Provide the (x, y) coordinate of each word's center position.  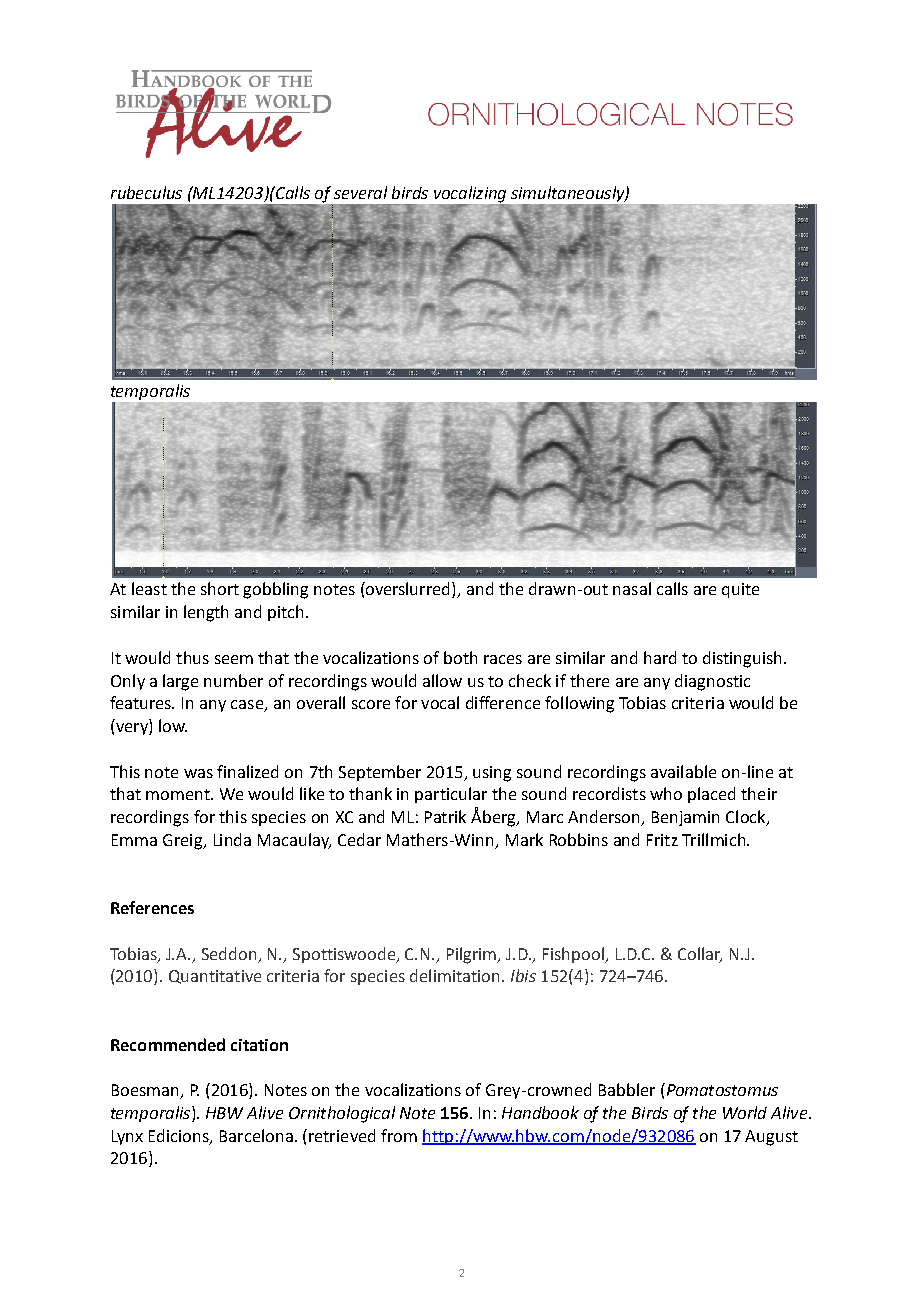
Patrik (445, 816)
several (360, 192)
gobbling (275, 590)
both (460, 657)
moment (179, 794)
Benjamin (685, 818)
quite (740, 590)
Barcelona (256, 1135)
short (220, 588)
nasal (632, 588)
